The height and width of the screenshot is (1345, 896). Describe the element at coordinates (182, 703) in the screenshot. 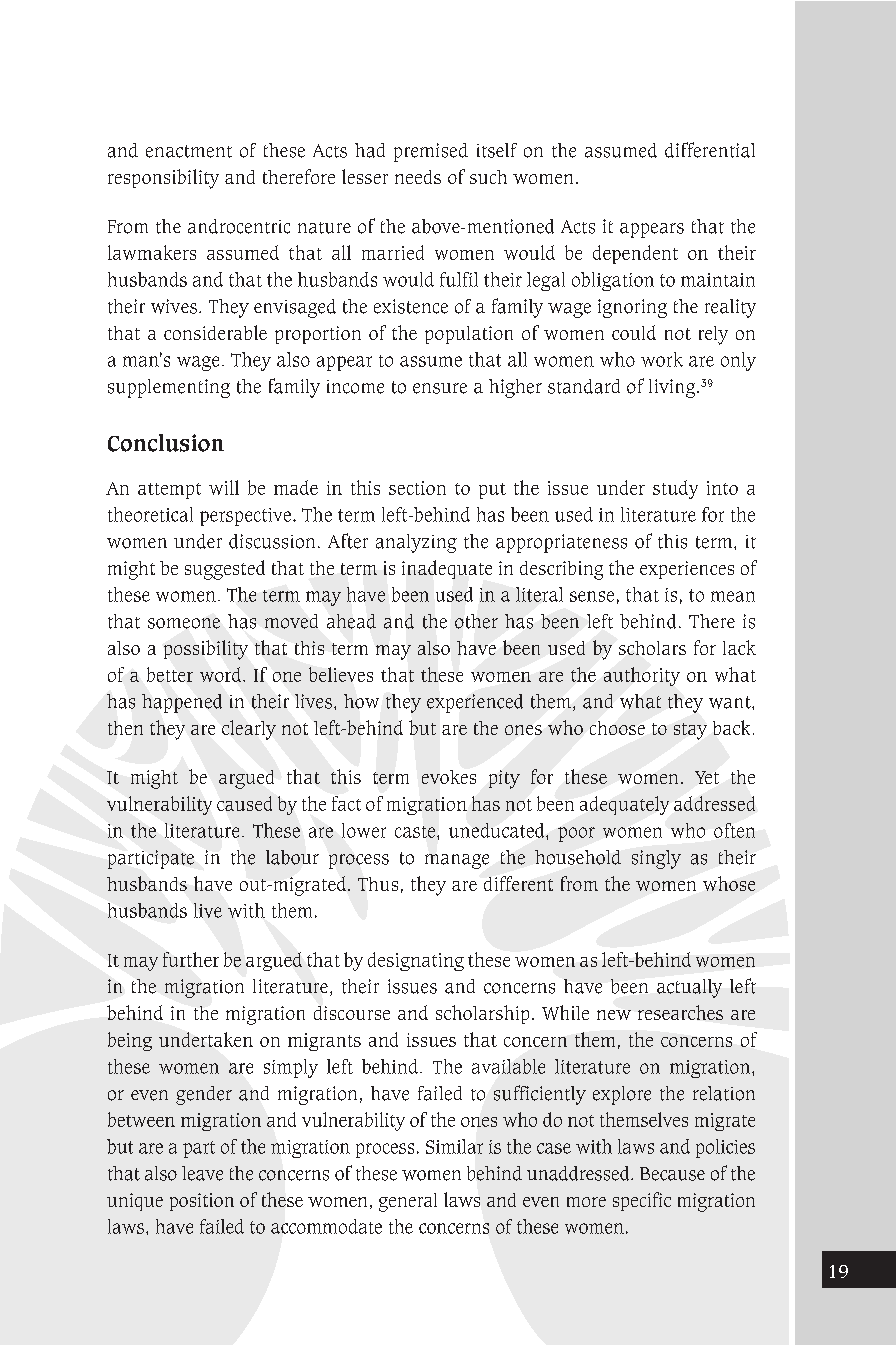

I see `happened` at that location.
